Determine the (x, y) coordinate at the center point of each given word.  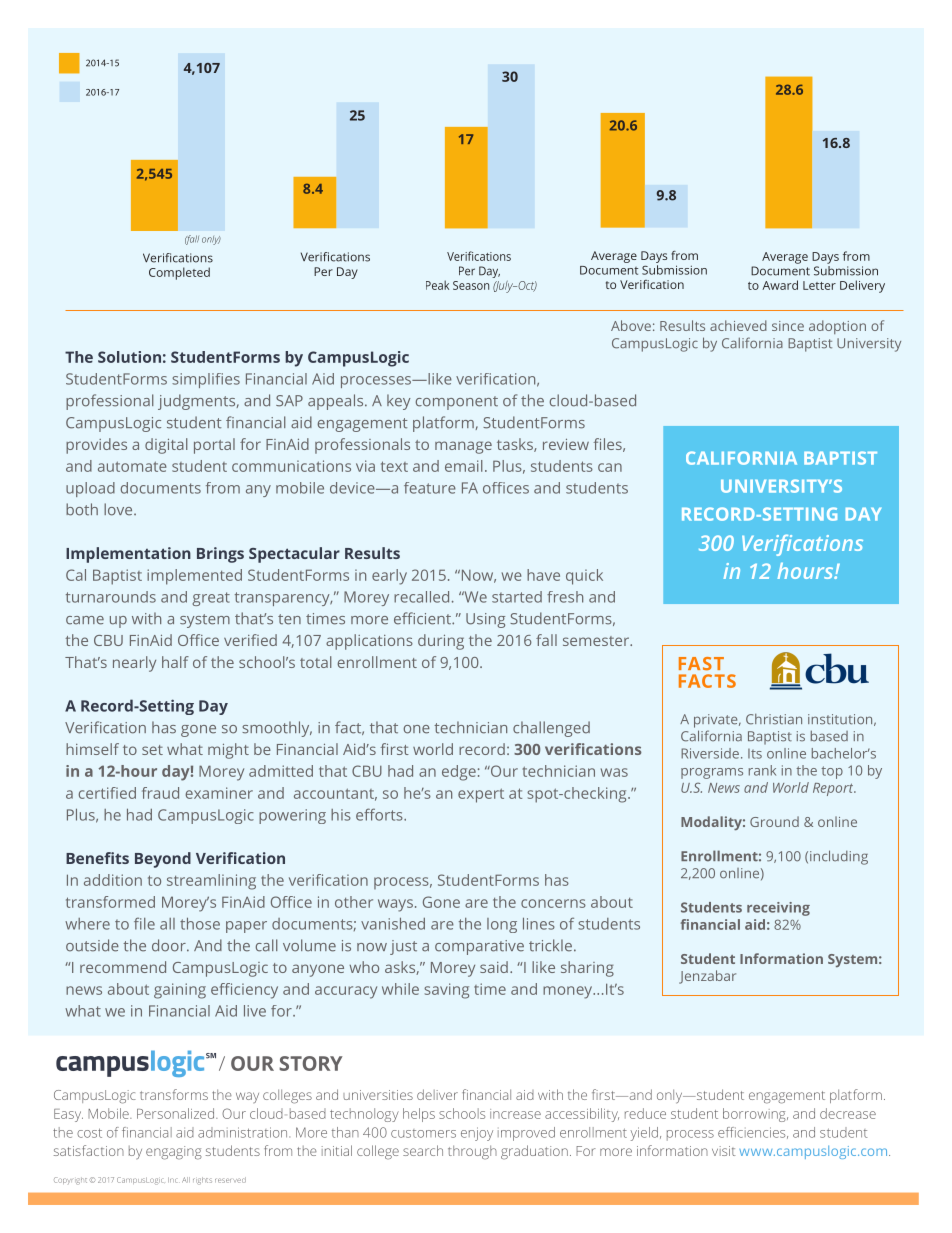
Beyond (163, 860)
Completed (179, 273)
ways (395, 905)
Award (780, 285)
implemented (194, 577)
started (517, 597)
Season (471, 285)
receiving (778, 909)
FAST (701, 663)
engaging (174, 1153)
